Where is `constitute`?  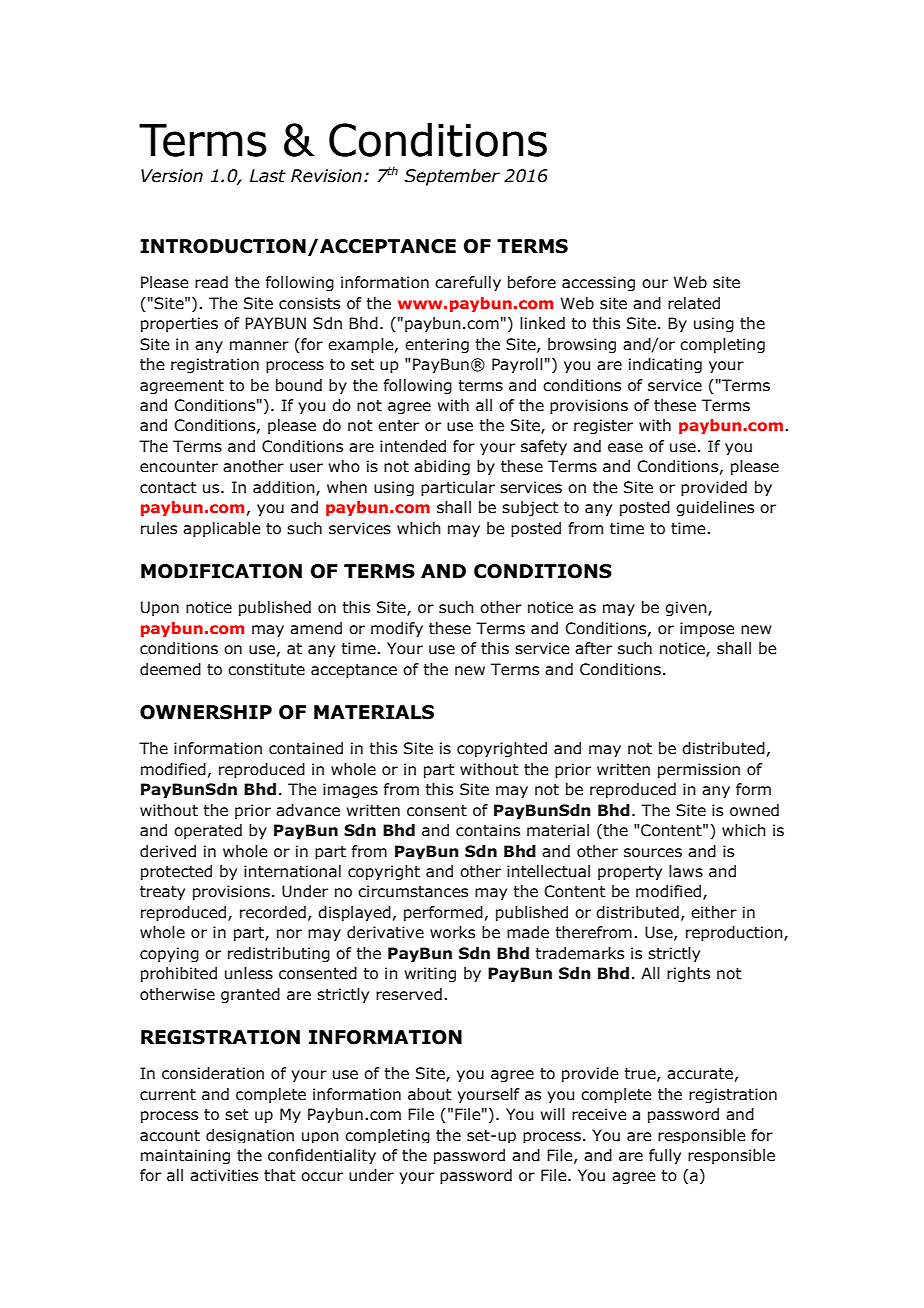 constitute is located at coordinates (266, 669).
